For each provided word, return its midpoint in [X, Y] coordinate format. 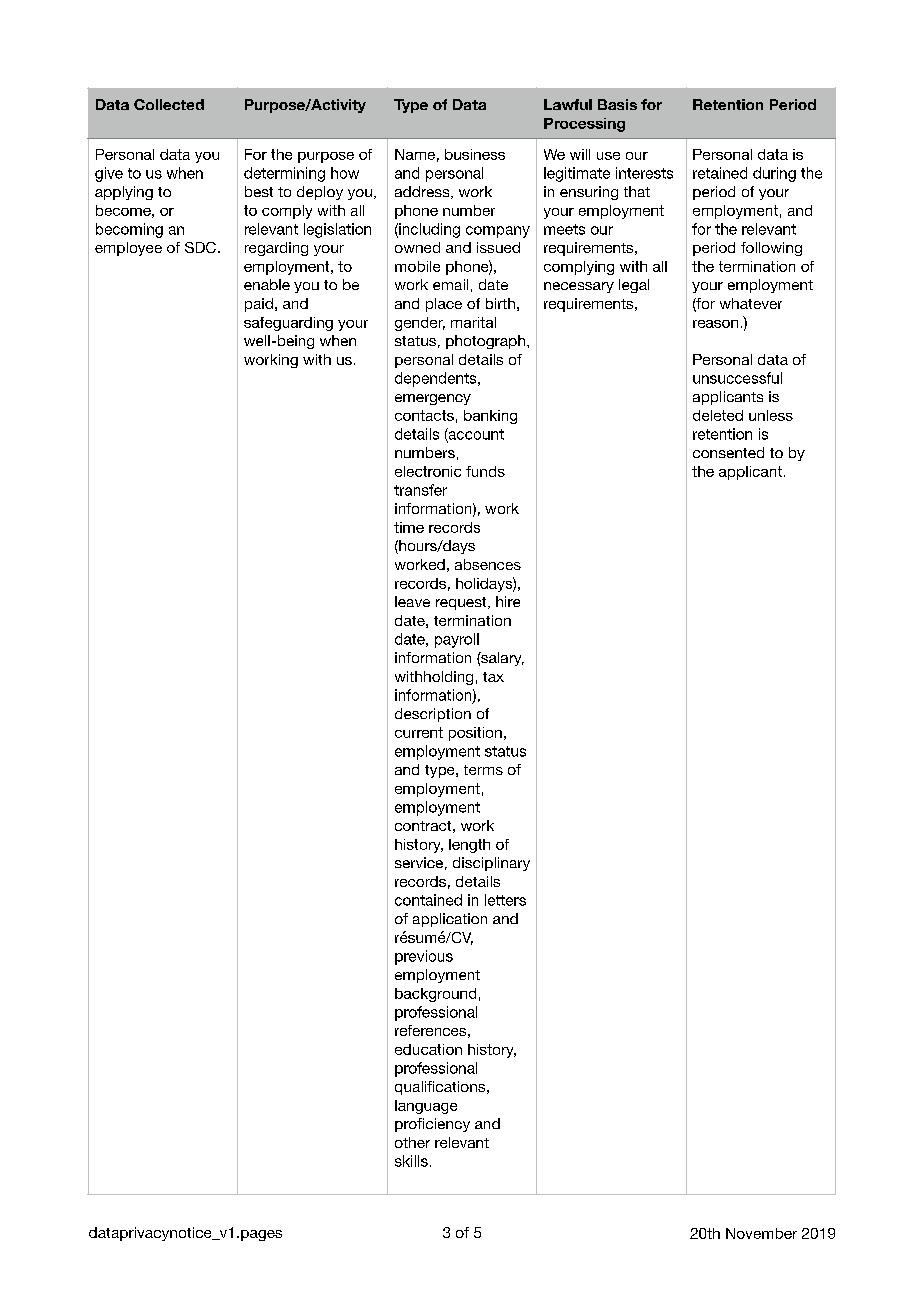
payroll [457, 640]
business [475, 154]
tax [493, 677]
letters [505, 900]
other [412, 1142]
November [761, 1233]
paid [259, 305]
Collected [169, 104]
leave [412, 601]
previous [424, 957]
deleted [718, 415]
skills [411, 1161]
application [450, 920]
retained [720, 173]
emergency [433, 399]
